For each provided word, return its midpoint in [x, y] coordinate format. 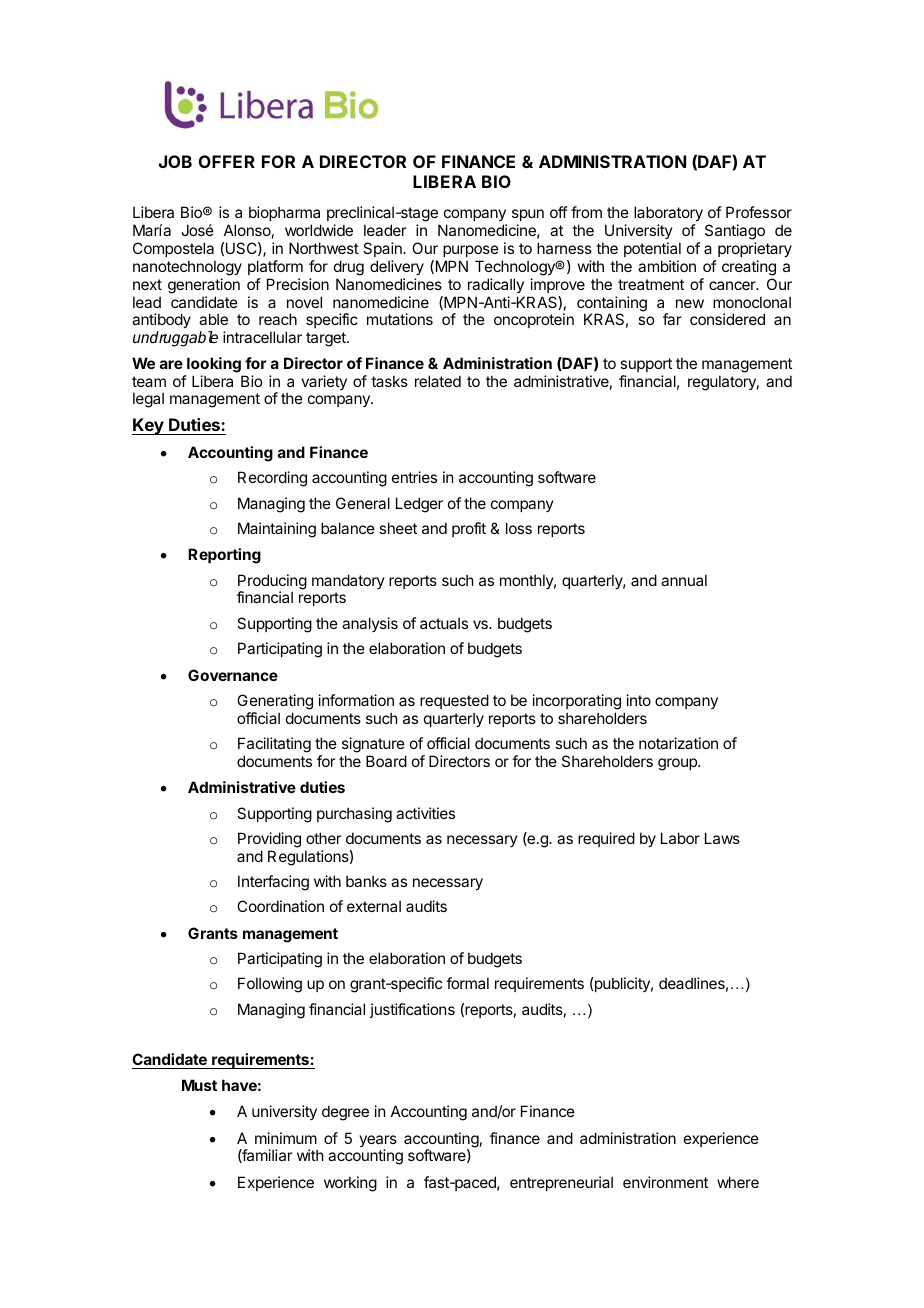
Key [149, 426]
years [378, 1142]
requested [454, 701]
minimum [286, 1138]
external [374, 906]
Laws [722, 838]
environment [665, 1182]
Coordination [280, 906]
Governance [233, 675]
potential [652, 249]
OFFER [227, 161]
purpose [471, 251]
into [639, 700]
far [672, 319]
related [438, 381]
